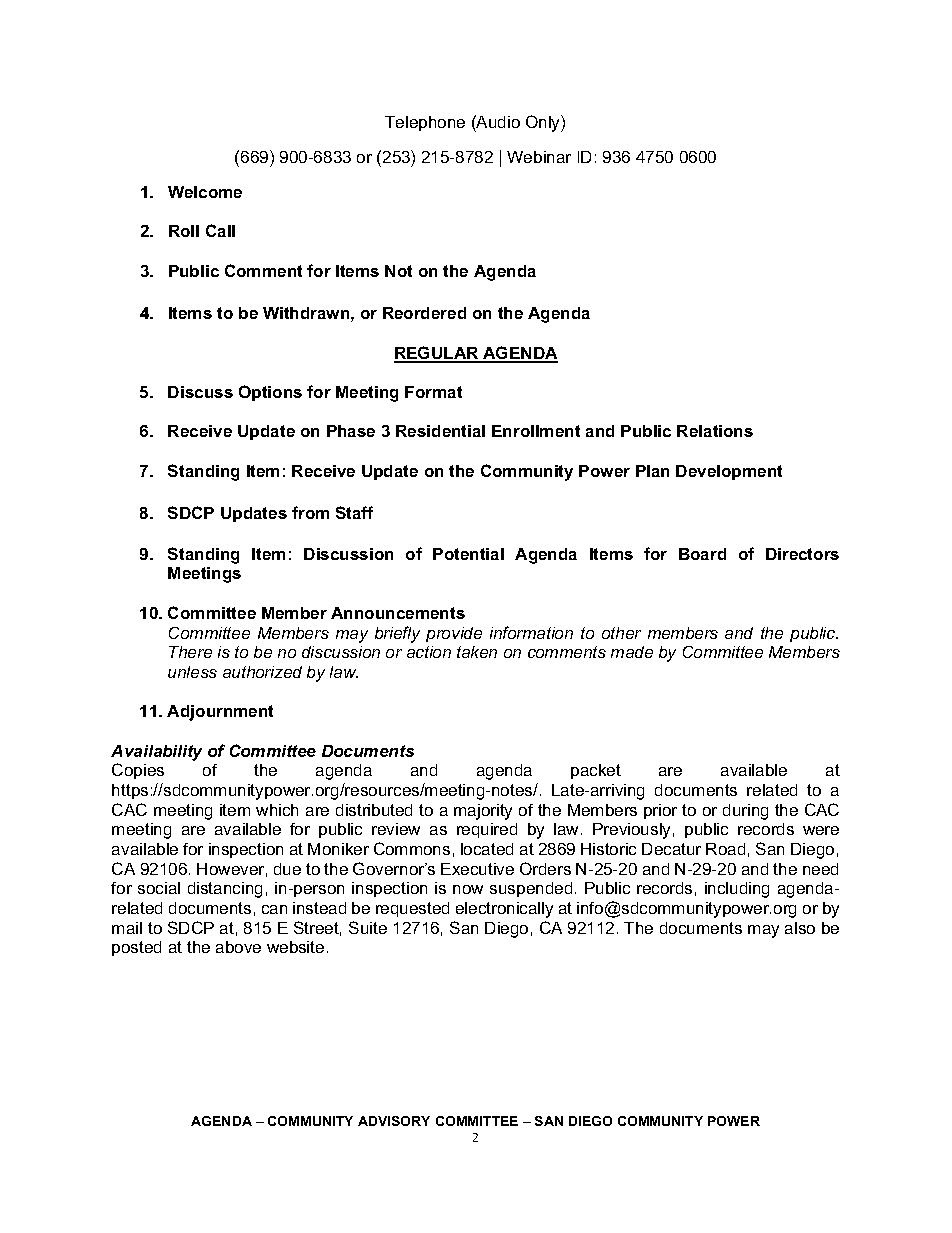 The image size is (952, 1233). Describe the element at coordinates (425, 123) in the image. I see `Telephone` at that location.
